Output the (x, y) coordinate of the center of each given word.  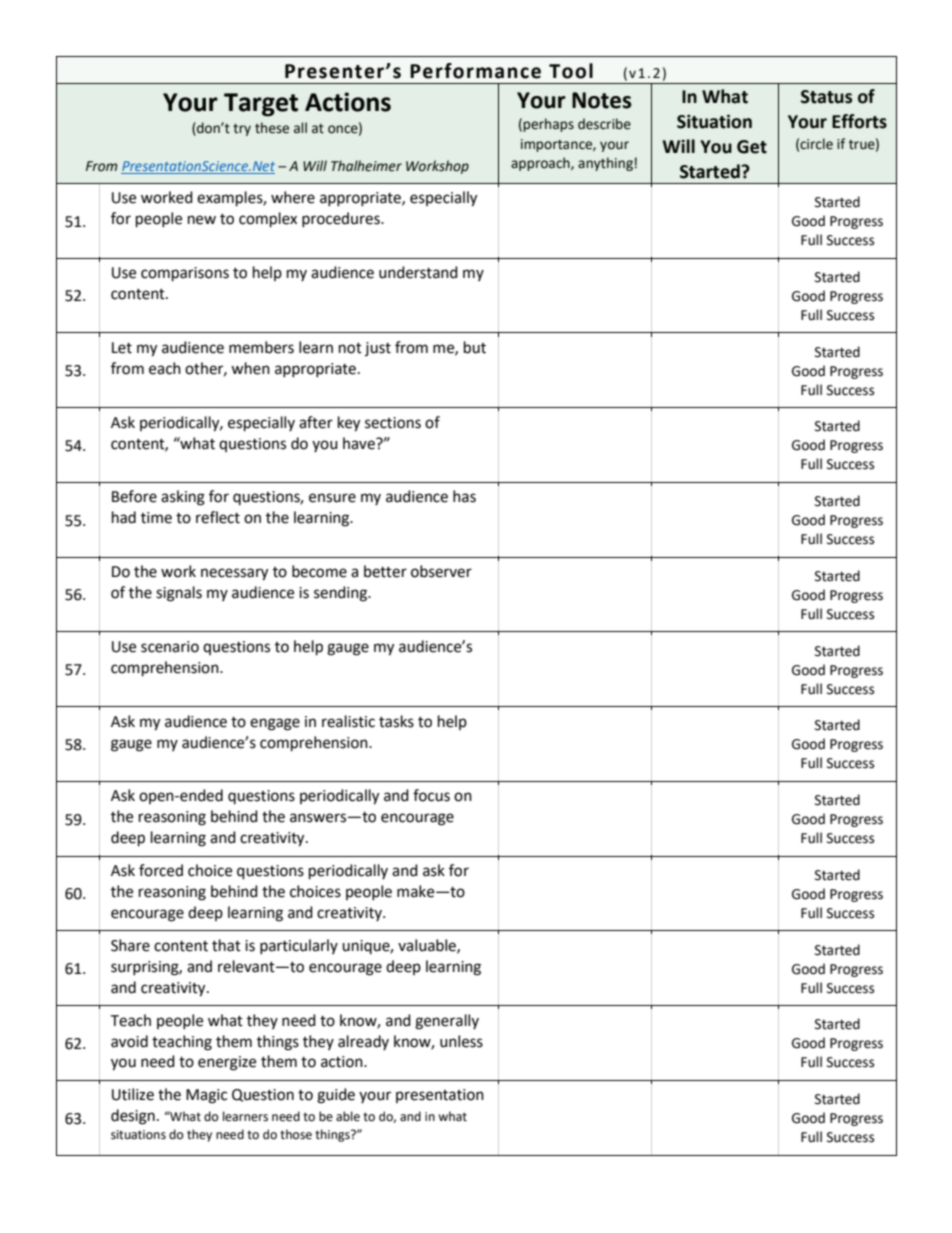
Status (826, 97)
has (464, 496)
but (475, 347)
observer (441, 571)
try (242, 130)
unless (461, 1041)
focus (431, 795)
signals (179, 594)
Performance (475, 71)
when (250, 368)
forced (161, 870)
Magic (206, 1096)
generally (447, 1022)
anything (605, 164)
